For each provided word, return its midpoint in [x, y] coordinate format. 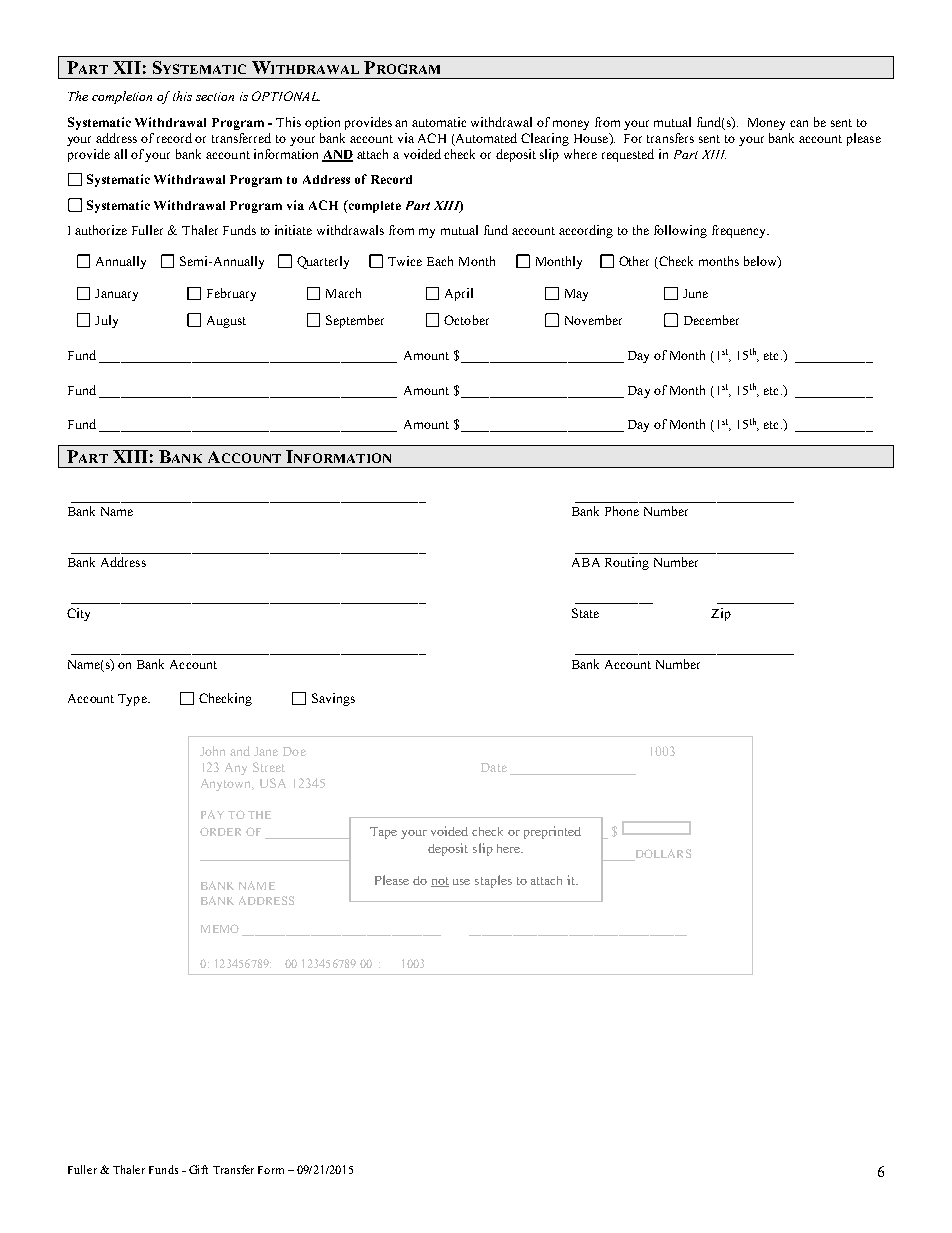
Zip [721, 614]
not [440, 882]
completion [122, 97]
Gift [198, 1169]
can [799, 123]
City [78, 614]
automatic [439, 122]
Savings [333, 699]
